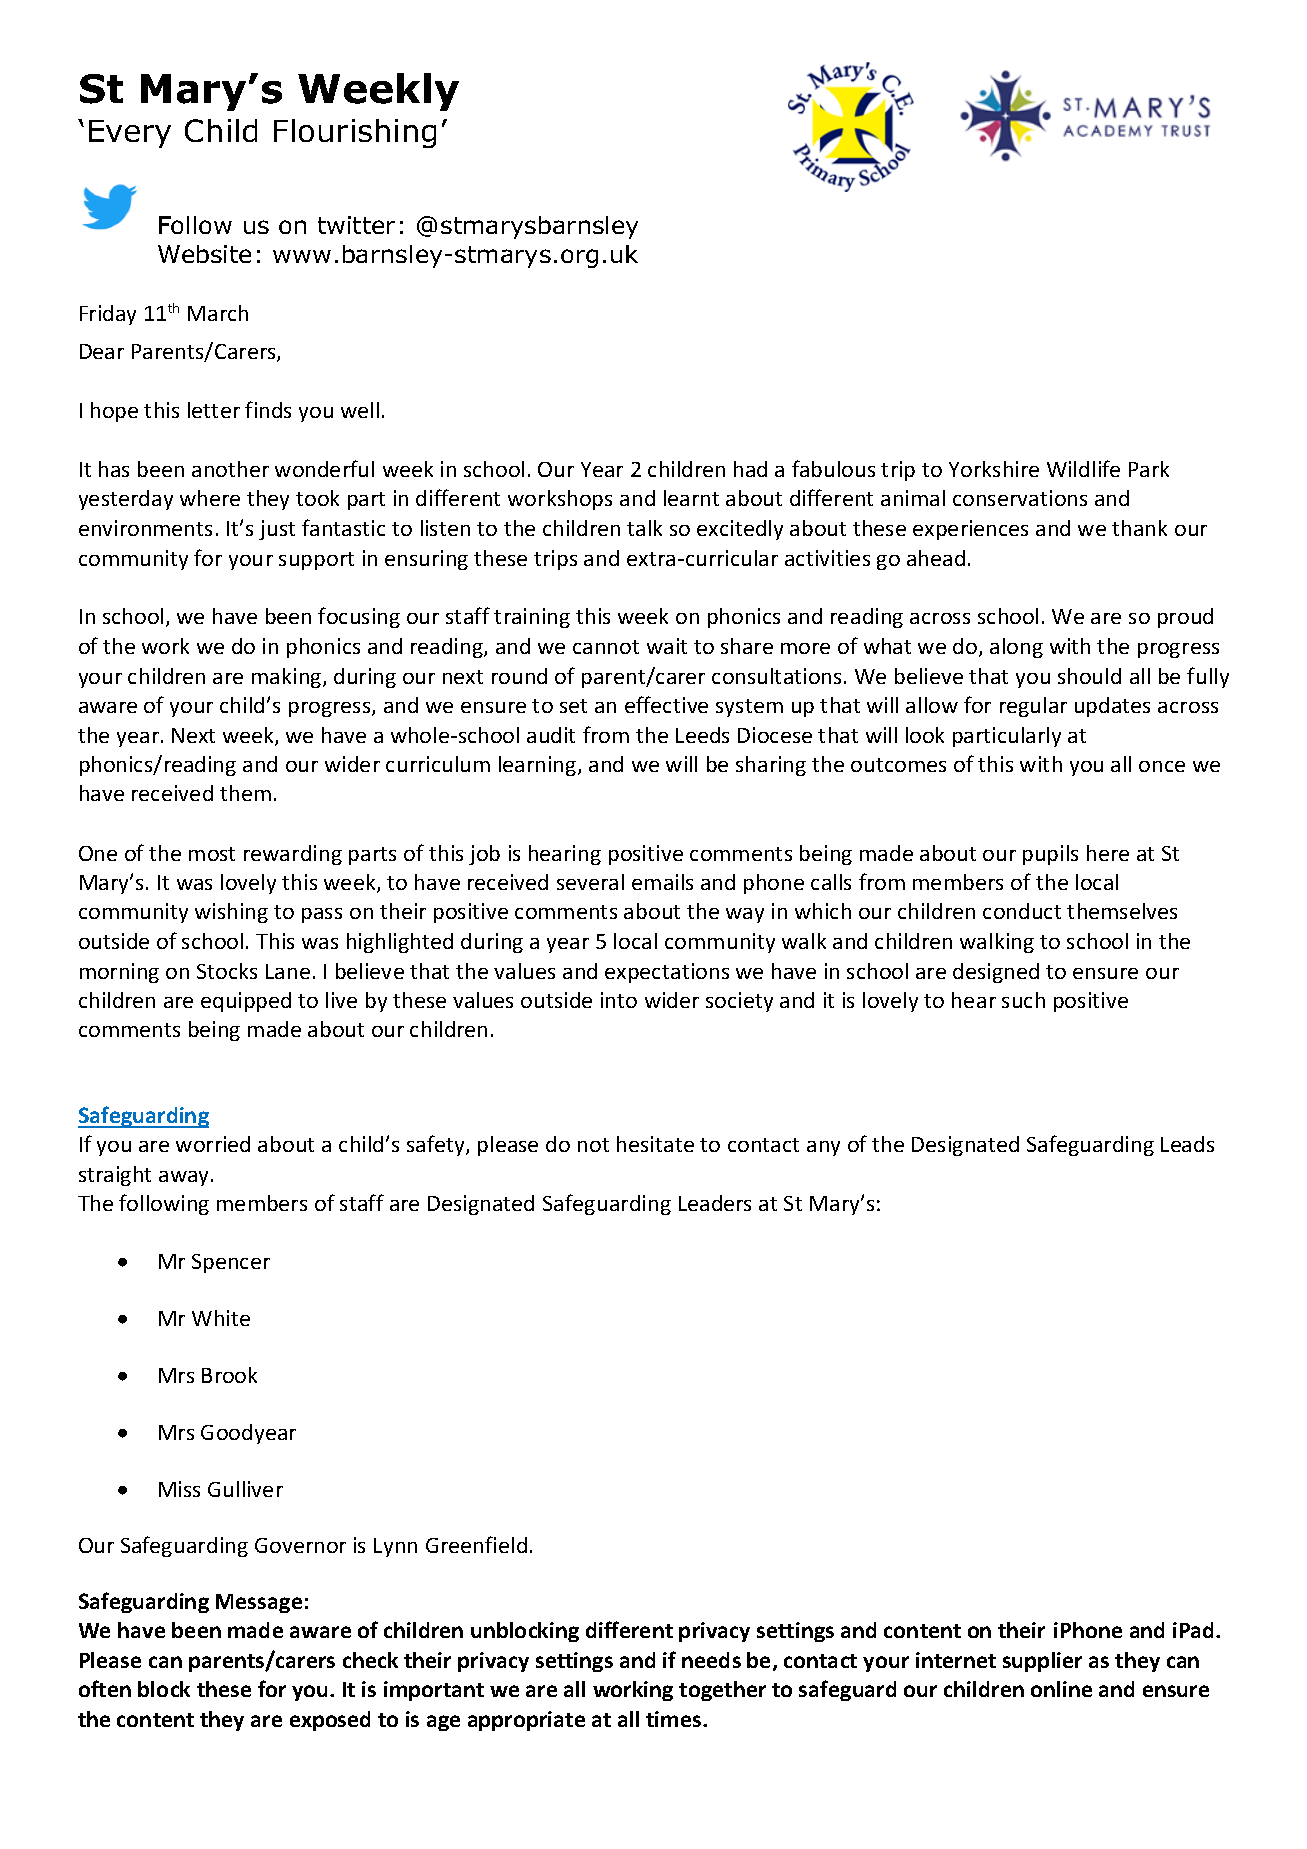  I want to click on away, so click(185, 1178).
